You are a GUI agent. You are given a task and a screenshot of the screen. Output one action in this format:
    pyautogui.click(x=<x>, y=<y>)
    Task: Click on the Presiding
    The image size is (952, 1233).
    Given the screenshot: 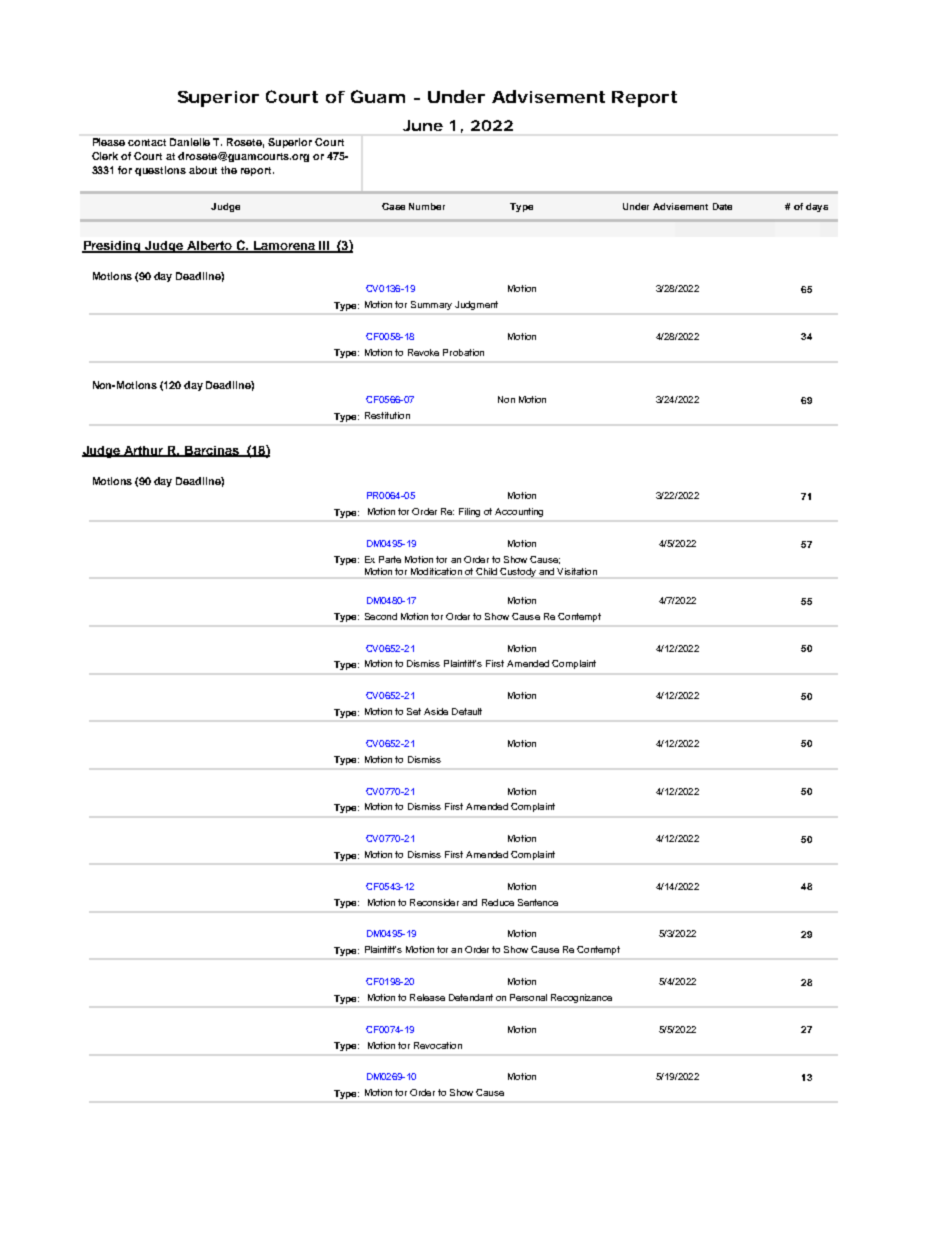 What is the action you would take?
    pyautogui.click(x=113, y=247)
